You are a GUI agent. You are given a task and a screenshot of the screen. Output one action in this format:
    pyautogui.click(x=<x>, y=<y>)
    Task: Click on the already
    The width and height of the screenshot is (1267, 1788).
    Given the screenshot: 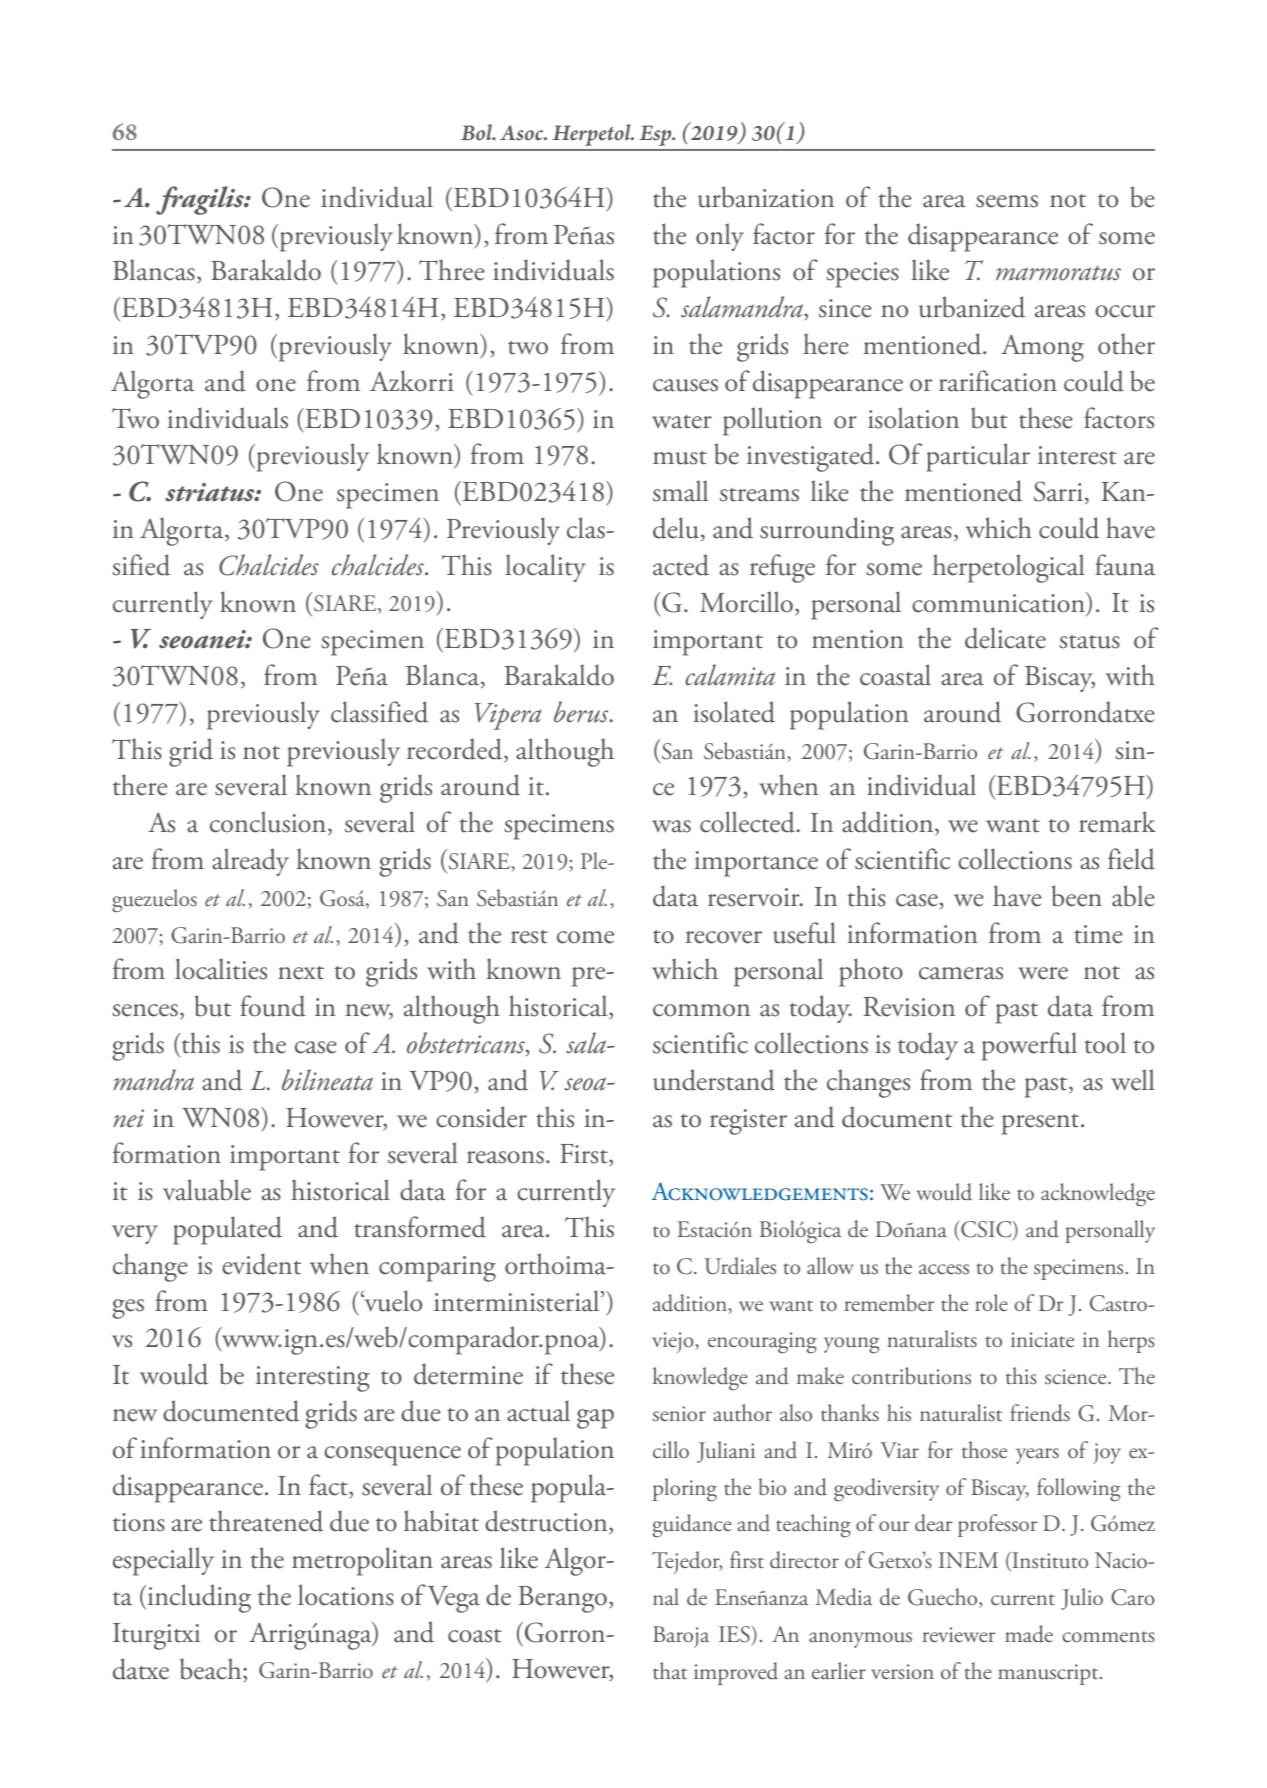 What is the action you would take?
    pyautogui.click(x=250, y=862)
